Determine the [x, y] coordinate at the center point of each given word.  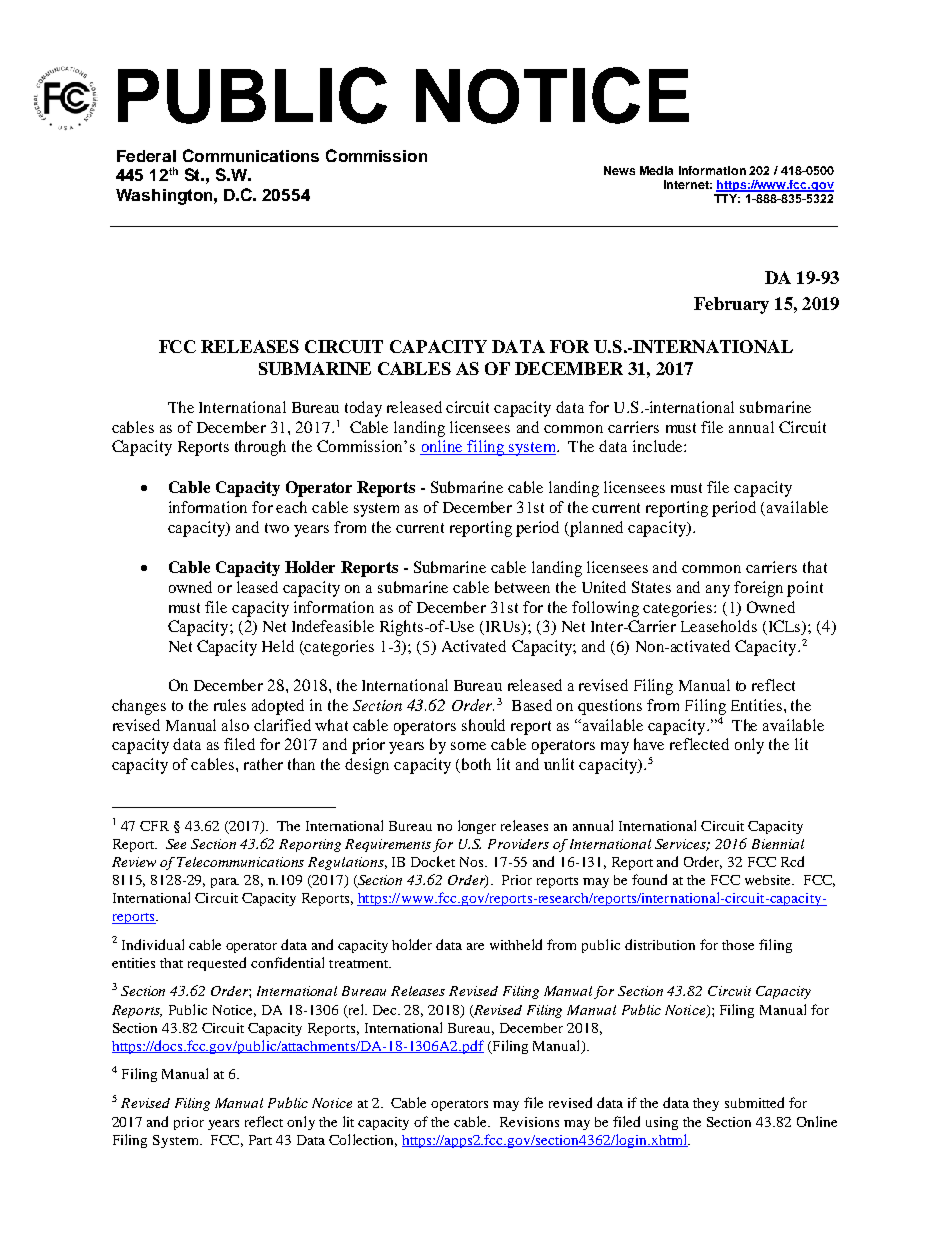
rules [230, 705]
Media [656, 170]
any [718, 591]
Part [260, 1140]
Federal [146, 156]
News [619, 170]
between [522, 587]
